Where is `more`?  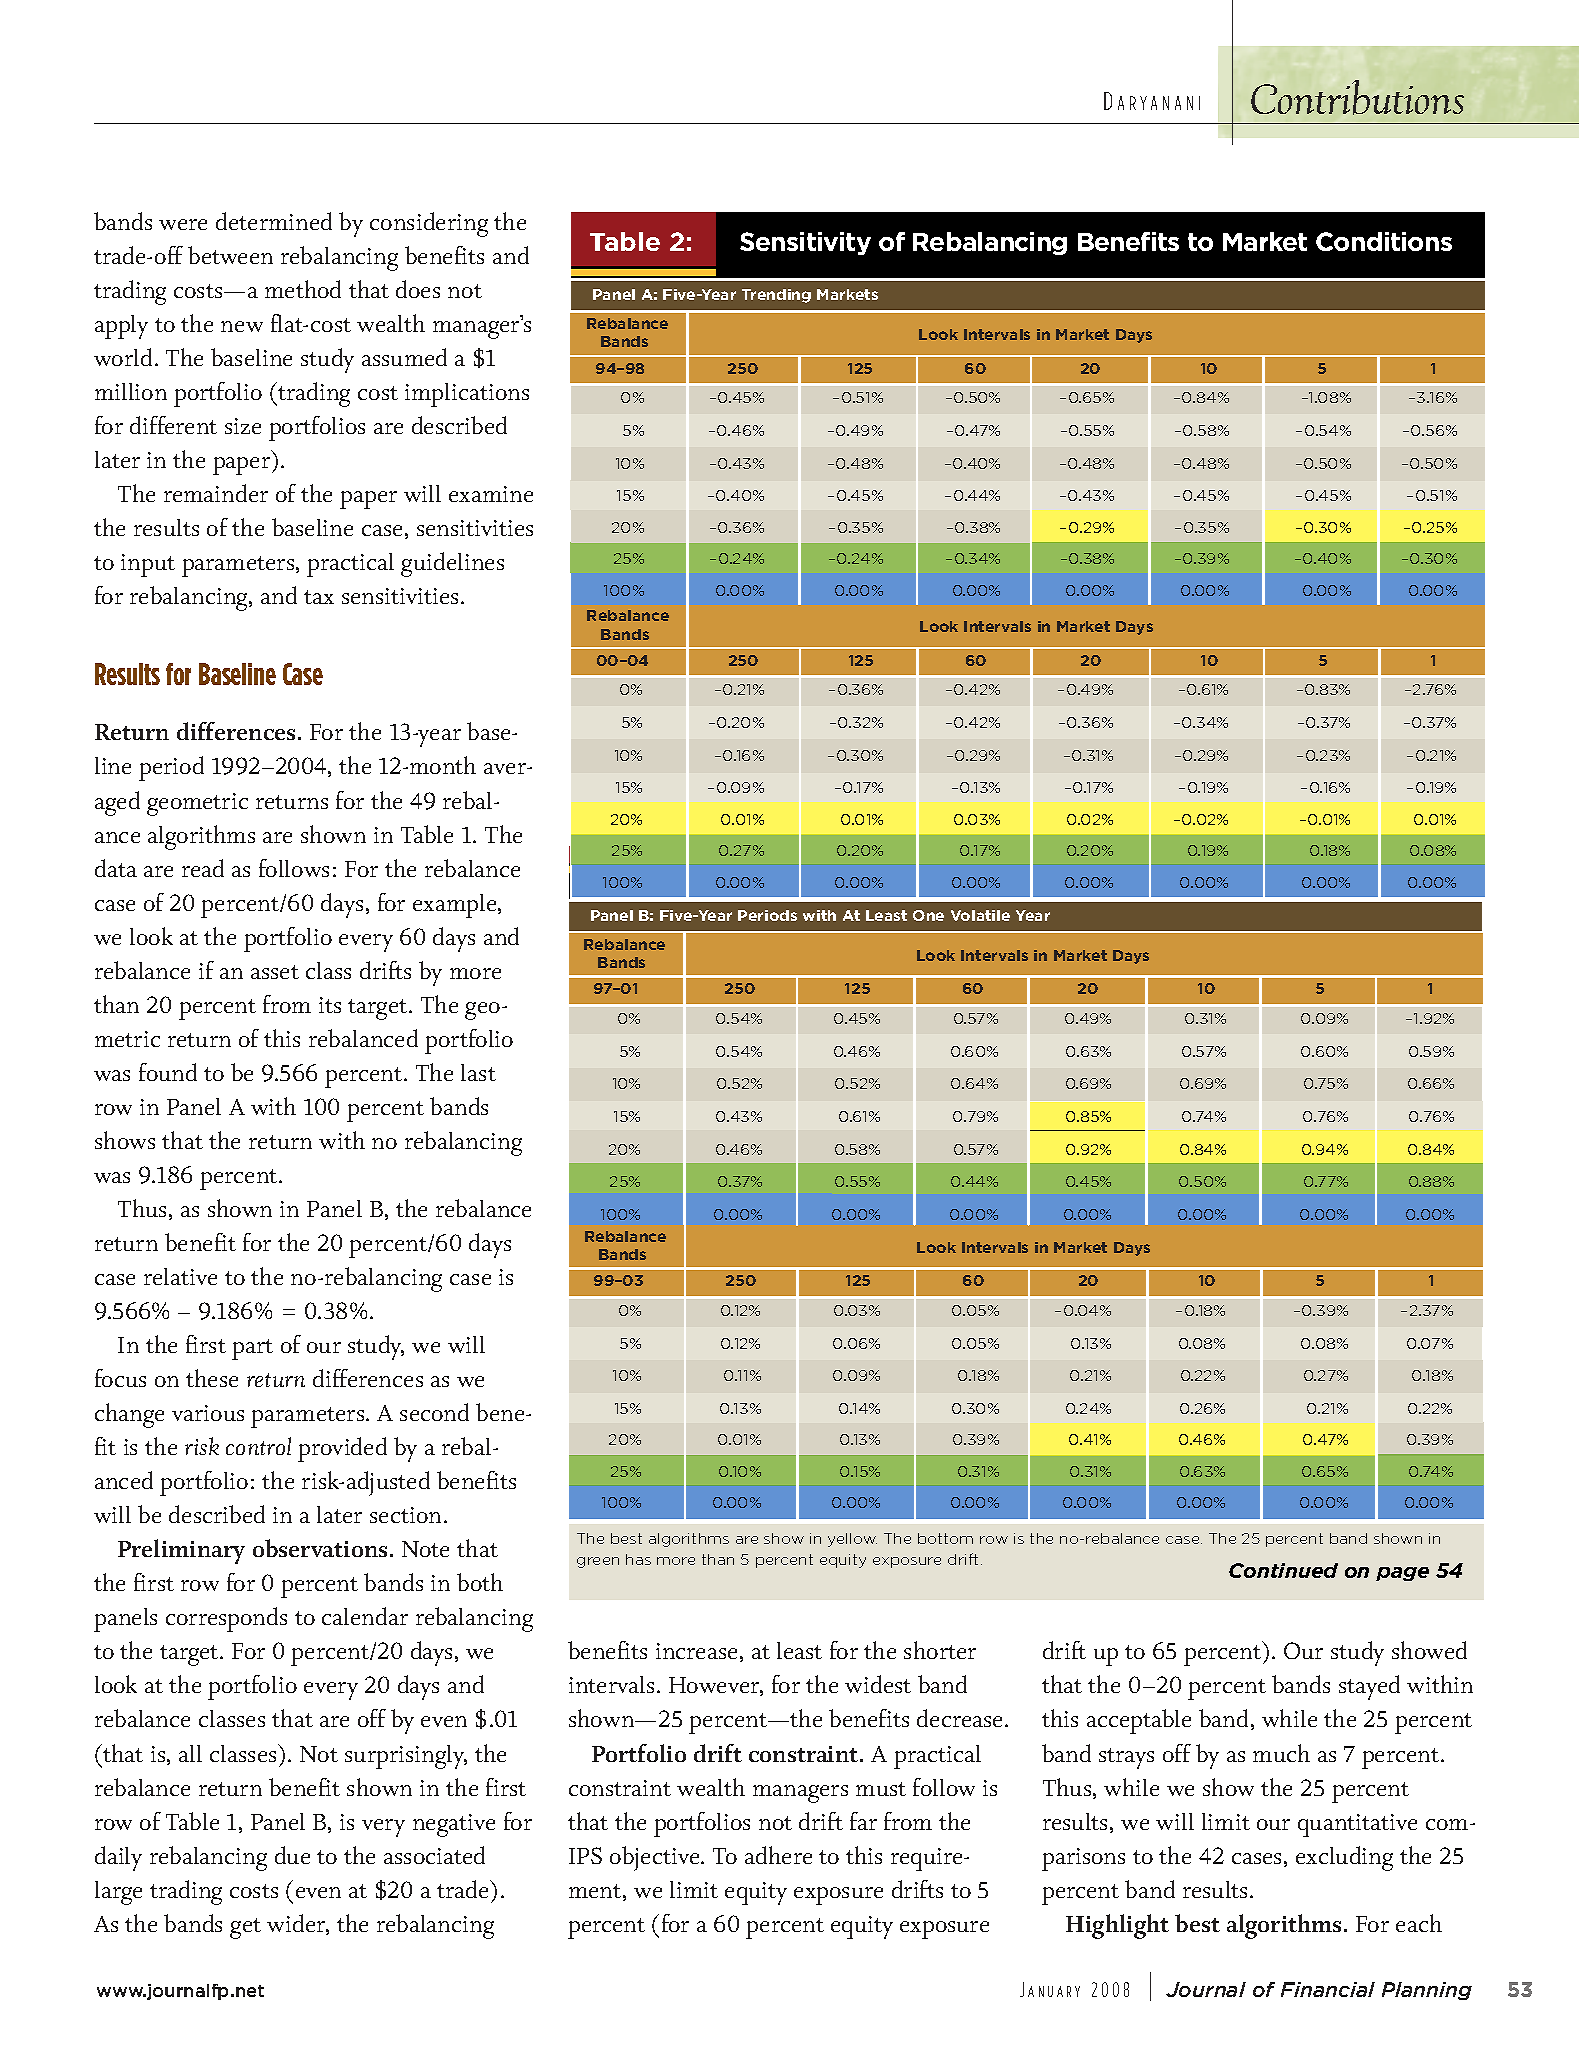 more is located at coordinates (475, 973).
